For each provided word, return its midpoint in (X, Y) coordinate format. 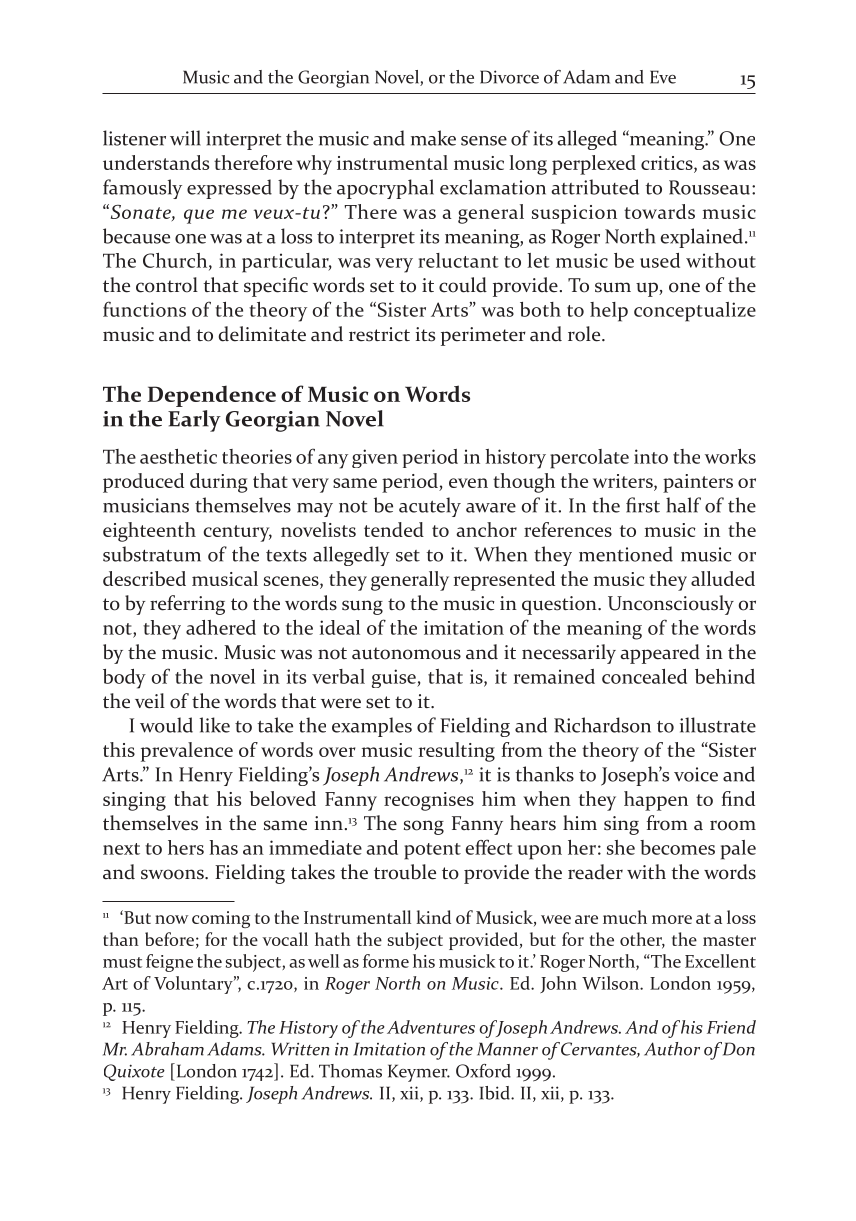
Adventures (431, 1027)
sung (362, 607)
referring (187, 605)
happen (656, 801)
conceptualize (695, 312)
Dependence (212, 396)
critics (668, 164)
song (424, 827)
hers (186, 847)
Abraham (167, 1049)
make (433, 138)
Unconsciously (671, 605)
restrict (379, 334)
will (185, 138)
